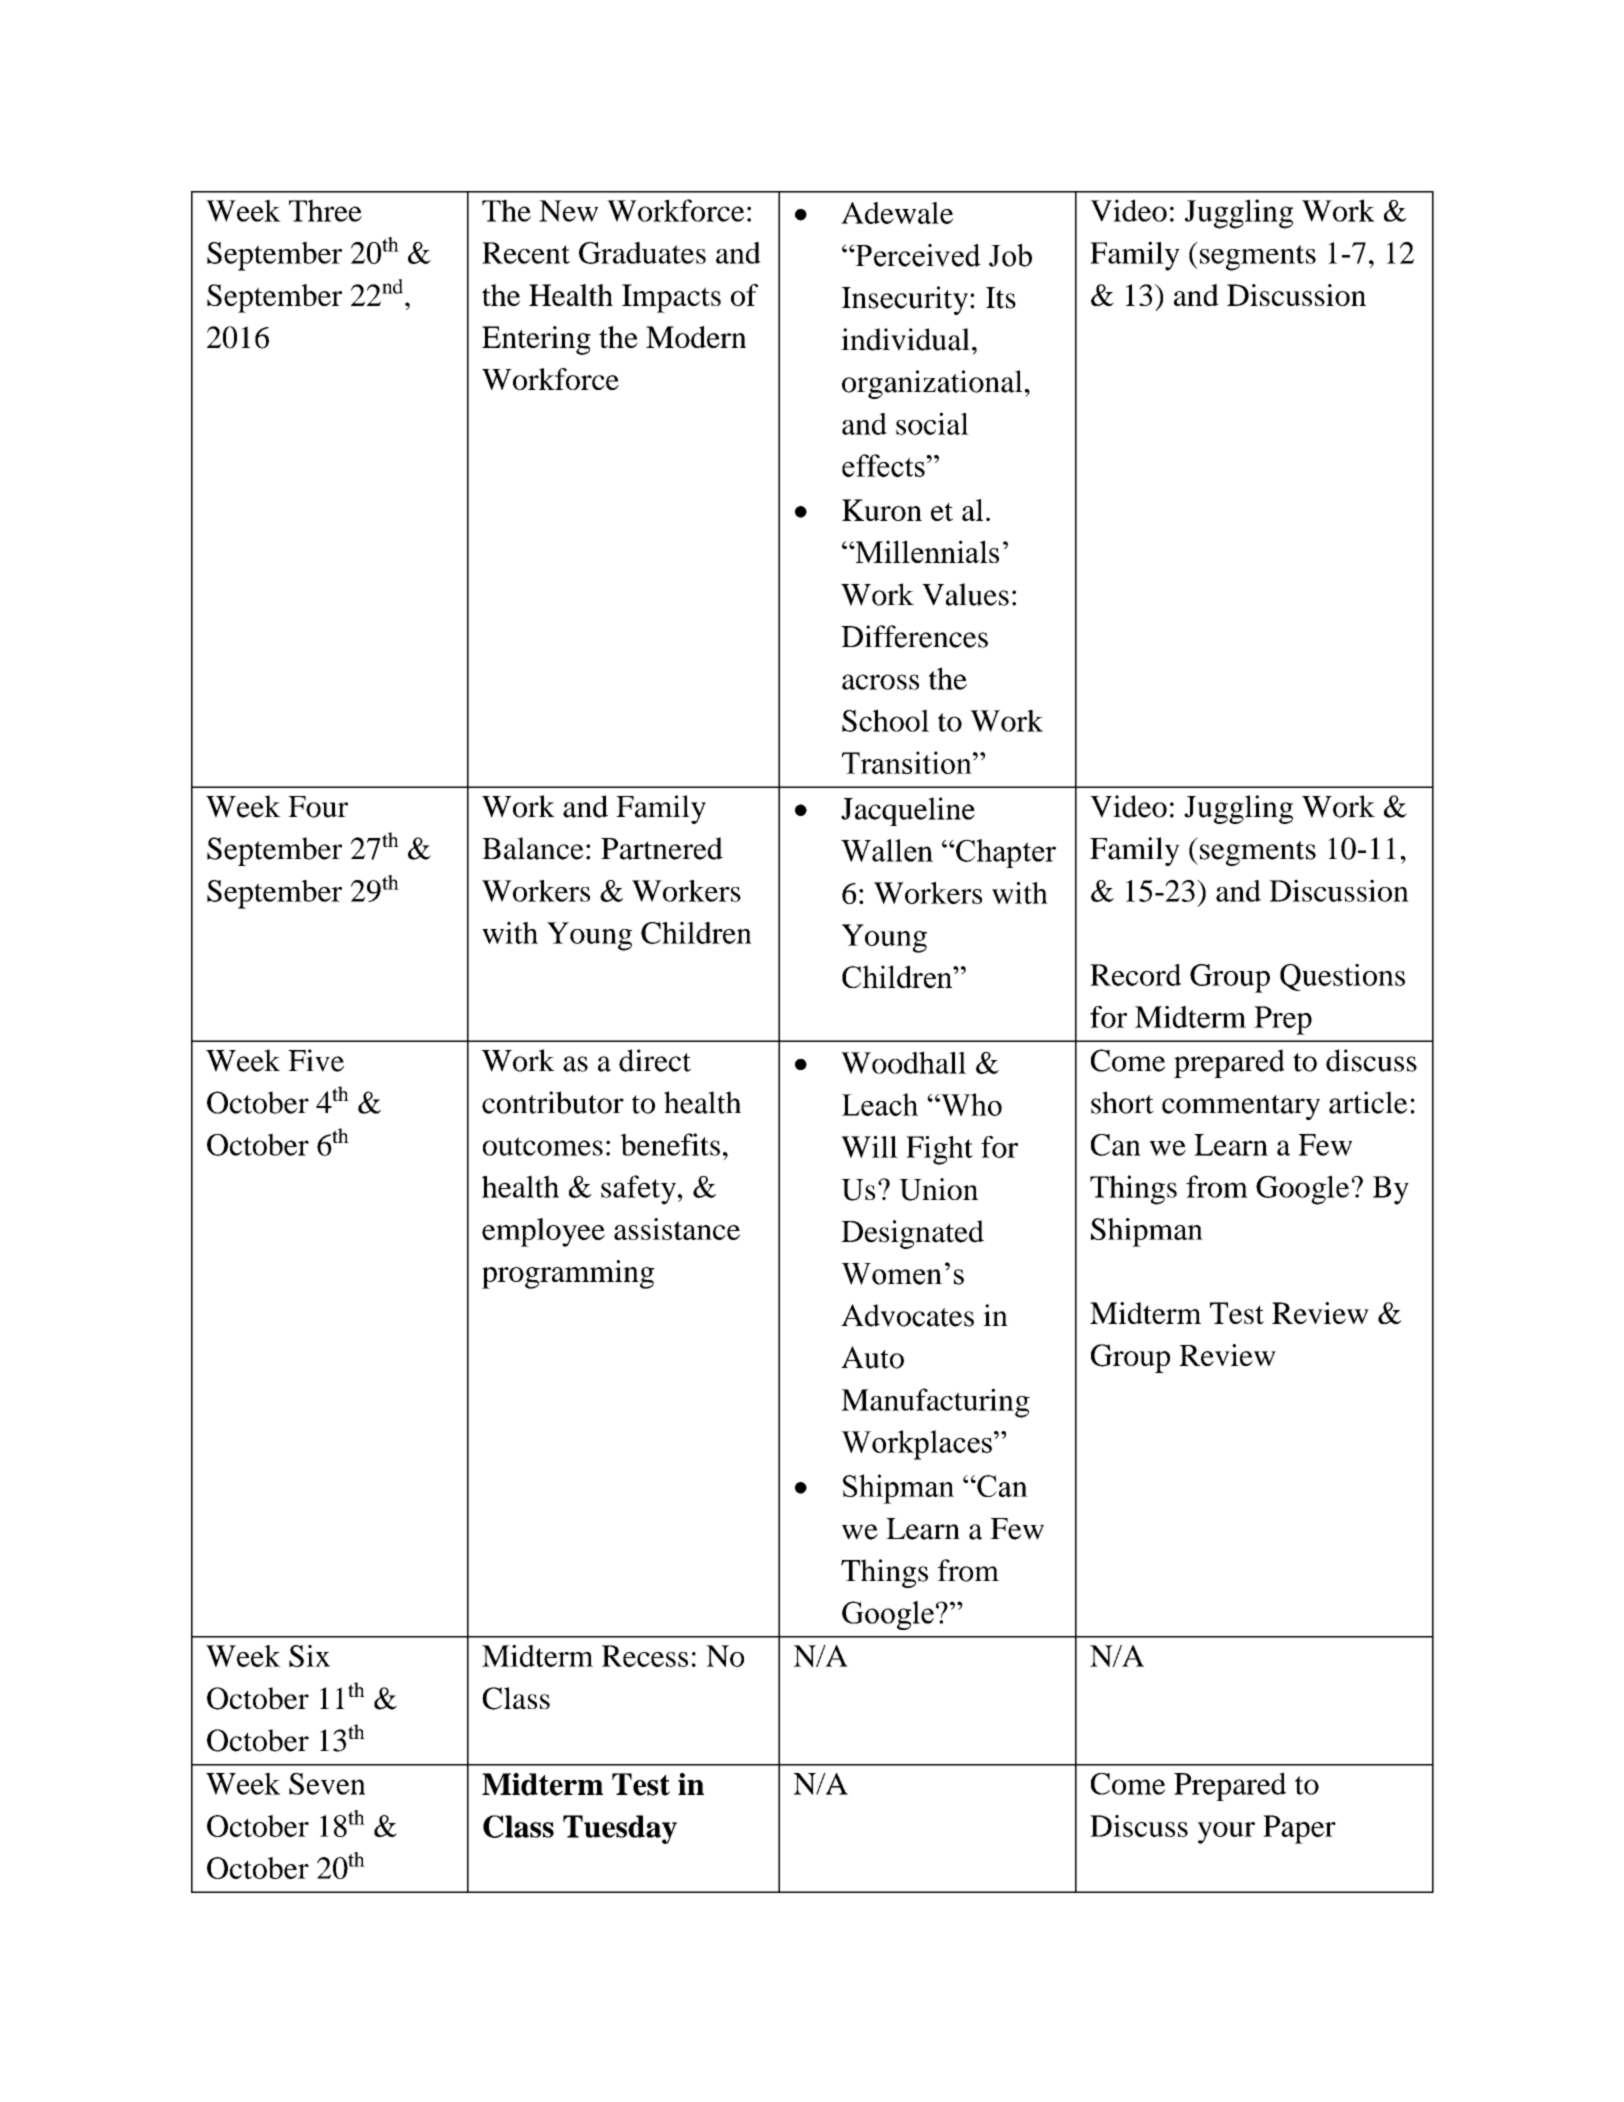  I want to click on Insecurity, so click(904, 300).
